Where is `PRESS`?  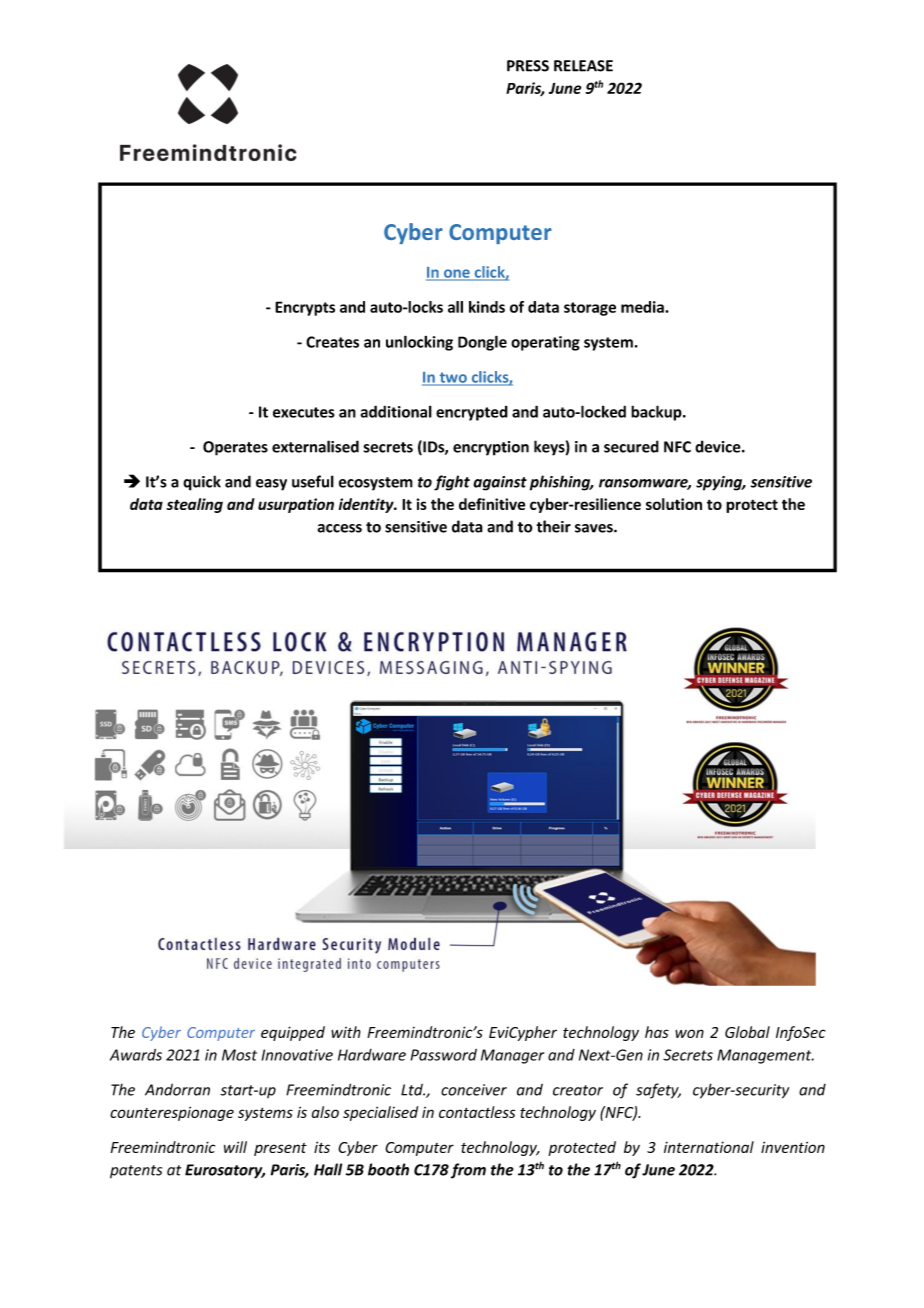
PRESS is located at coordinates (528, 66).
